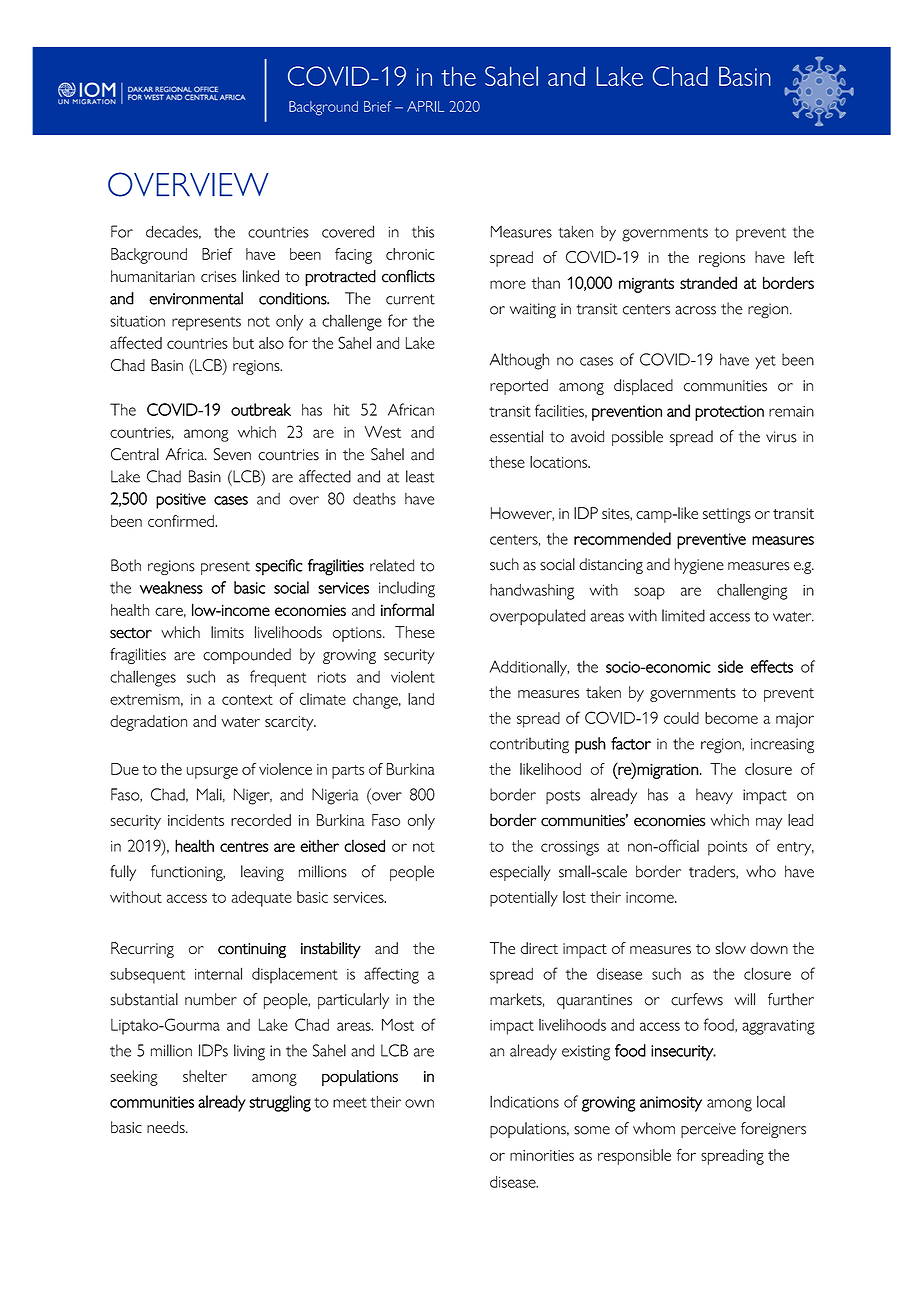 The height and width of the screenshot is (1308, 924). I want to click on crises, so click(218, 276).
